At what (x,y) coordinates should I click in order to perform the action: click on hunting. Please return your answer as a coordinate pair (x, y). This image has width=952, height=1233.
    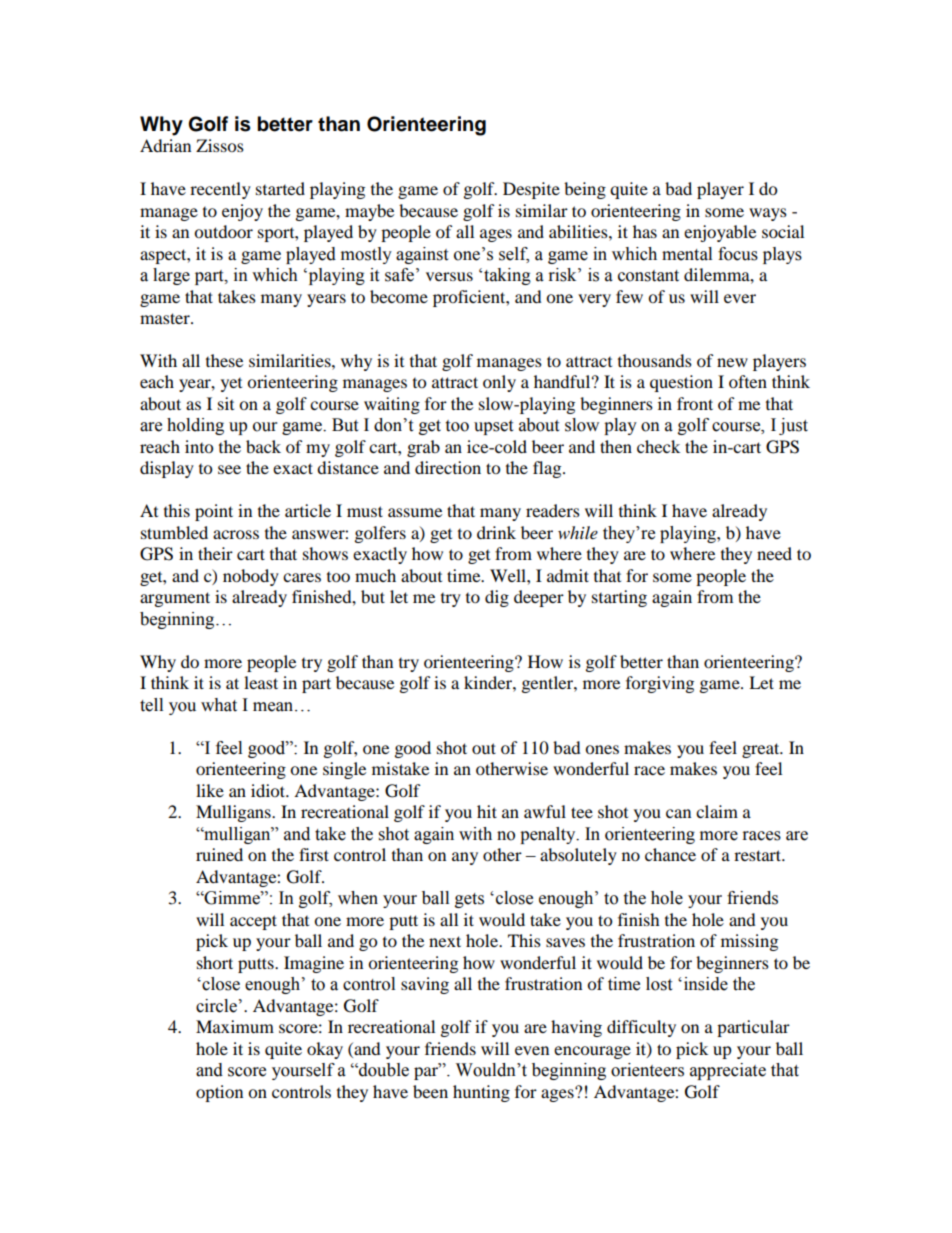
    Looking at the image, I should click on (481, 1093).
